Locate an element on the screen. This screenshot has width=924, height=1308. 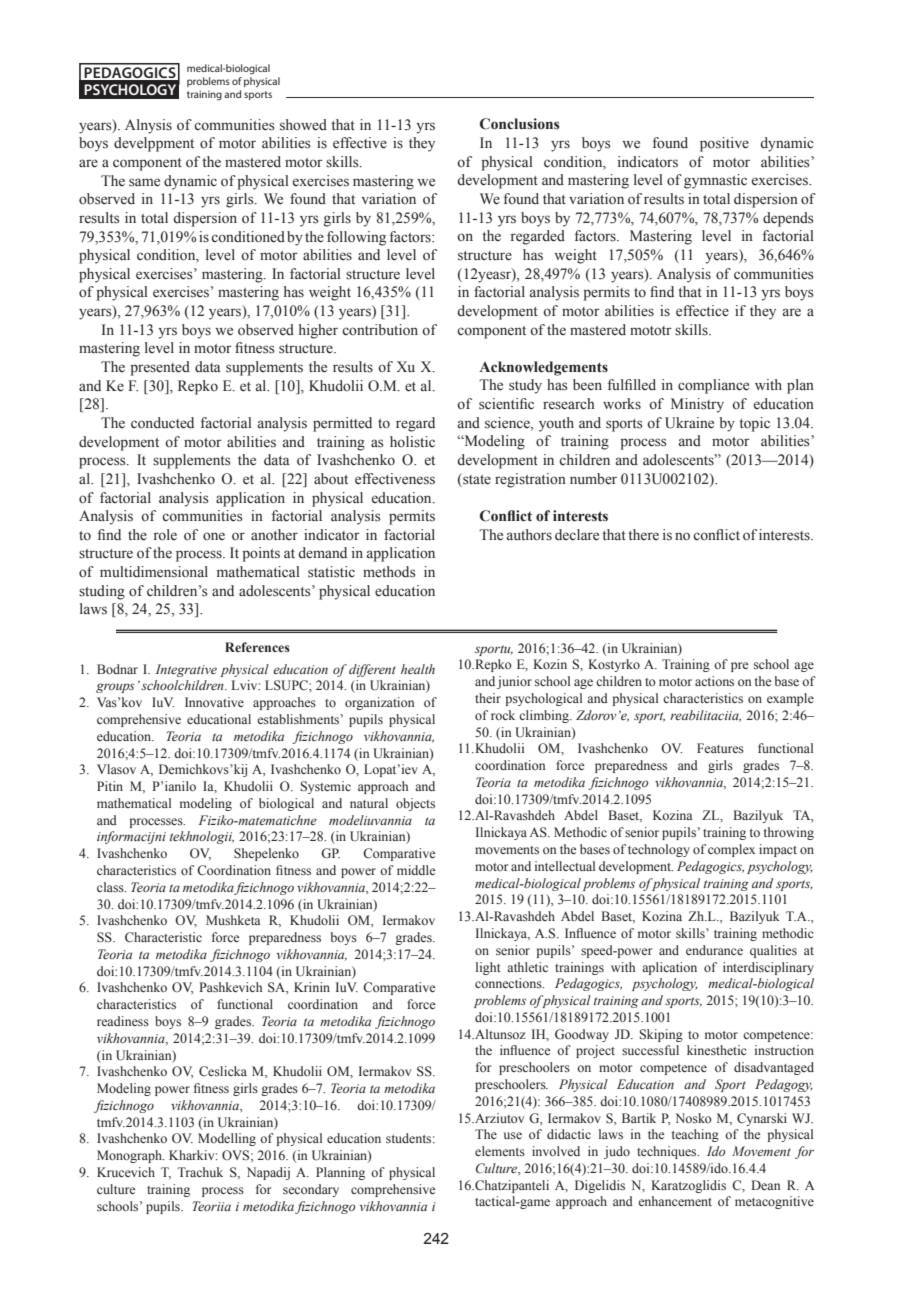
Conclusions is located at coordinates (520, 124).
